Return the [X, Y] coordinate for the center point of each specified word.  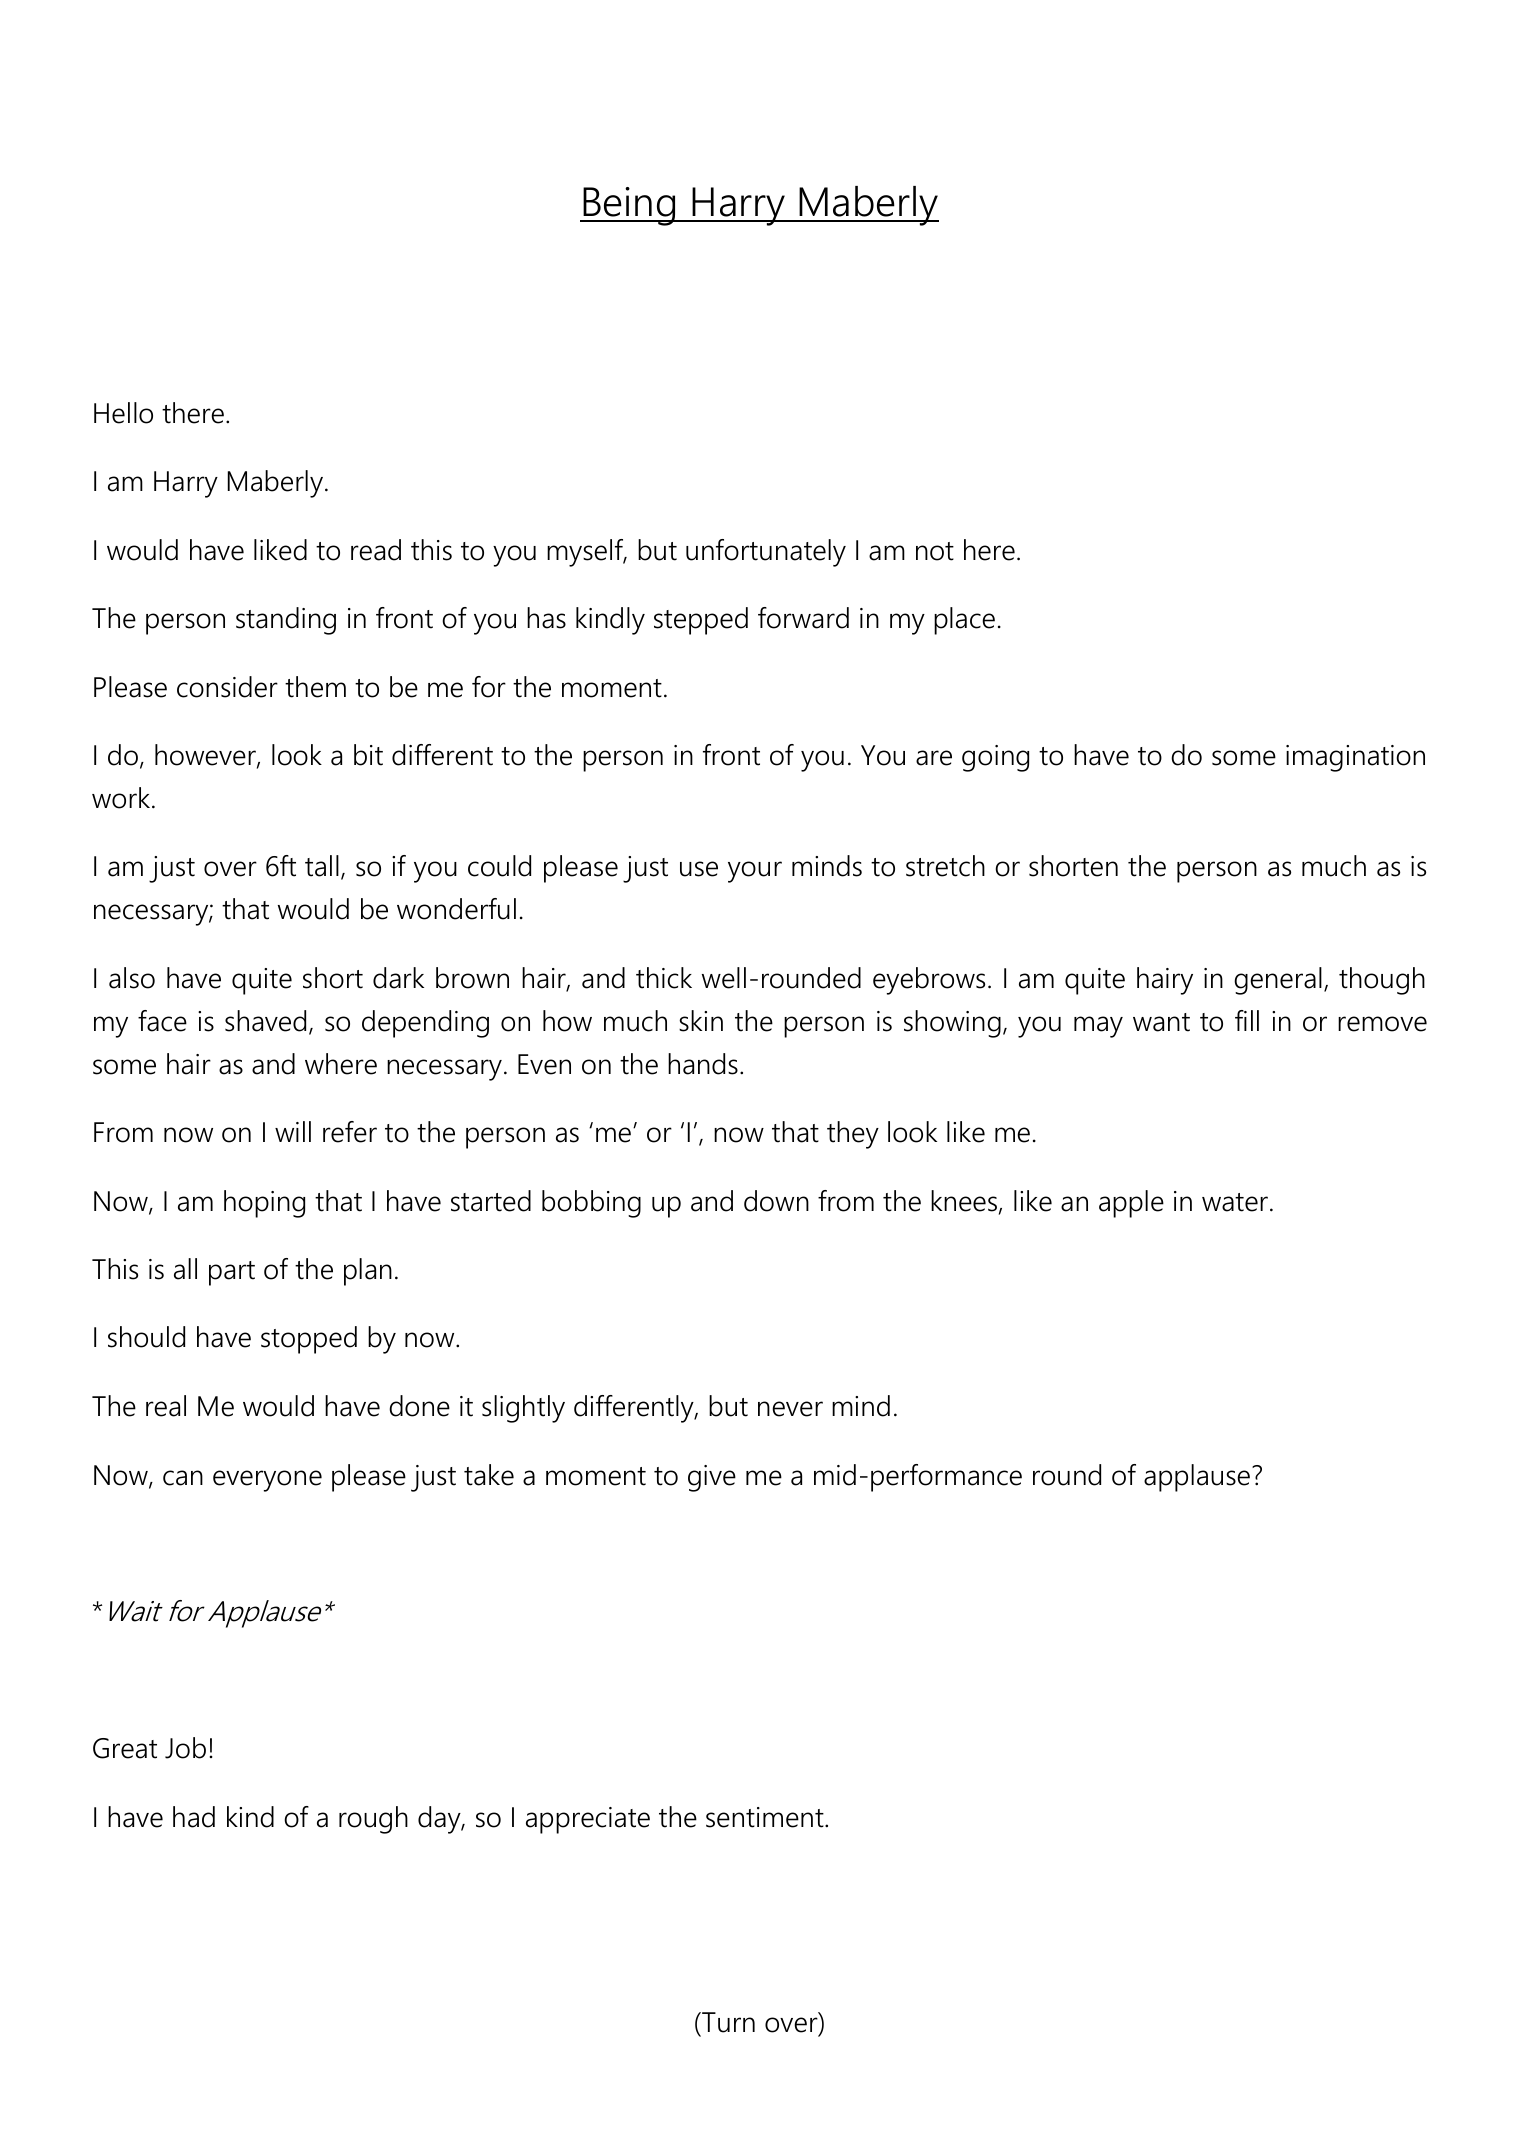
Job [185, 1748]
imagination [1355, 758]
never [790, 1409]
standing [286, 621]
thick [664, 978]
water [1235, 1202]
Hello [123, 413]
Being [629, 206]
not [935, 551]
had [194, 1817]
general [1278, 981]
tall [322, 866]
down [776, 1201]
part [232, 1273]
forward [803, 618]
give [712, 1478]
